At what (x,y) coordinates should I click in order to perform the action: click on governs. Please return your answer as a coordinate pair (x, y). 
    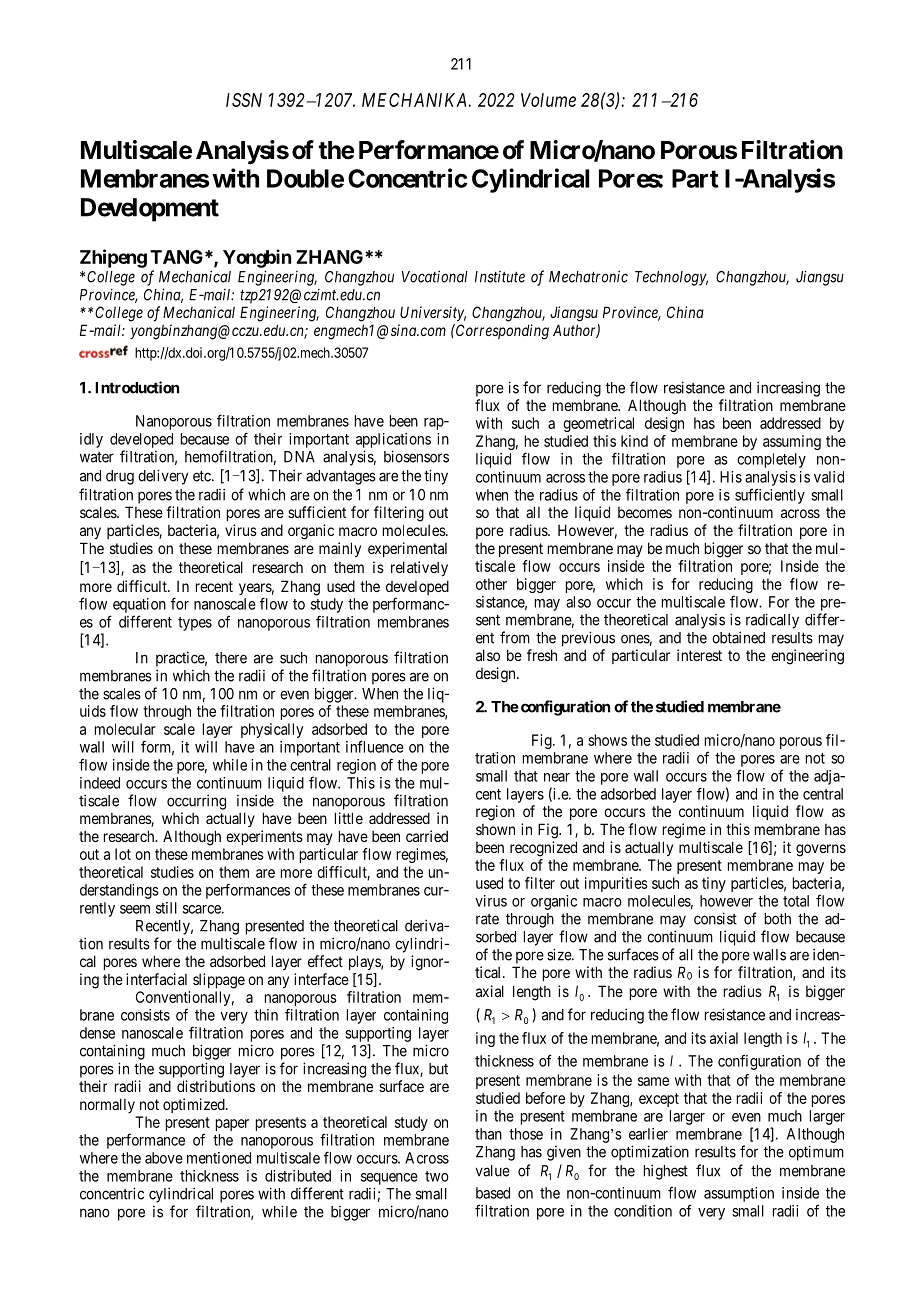
    Looking at the image, I should click on (821, 850).
